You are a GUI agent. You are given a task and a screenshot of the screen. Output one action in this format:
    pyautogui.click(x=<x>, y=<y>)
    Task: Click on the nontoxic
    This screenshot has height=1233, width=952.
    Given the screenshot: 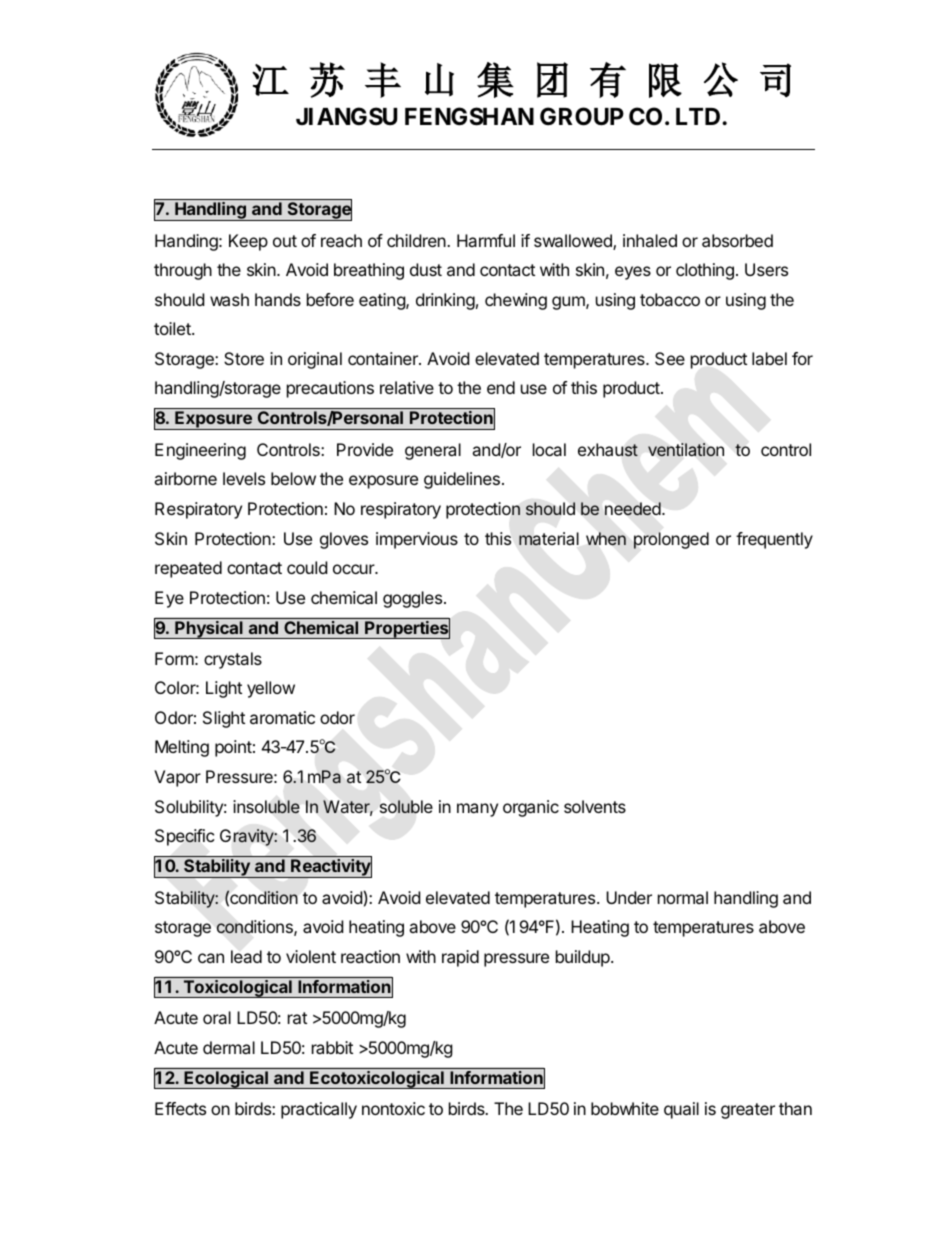 What is the action you would take?
    pyautogui.click(x=393, y=1108)
